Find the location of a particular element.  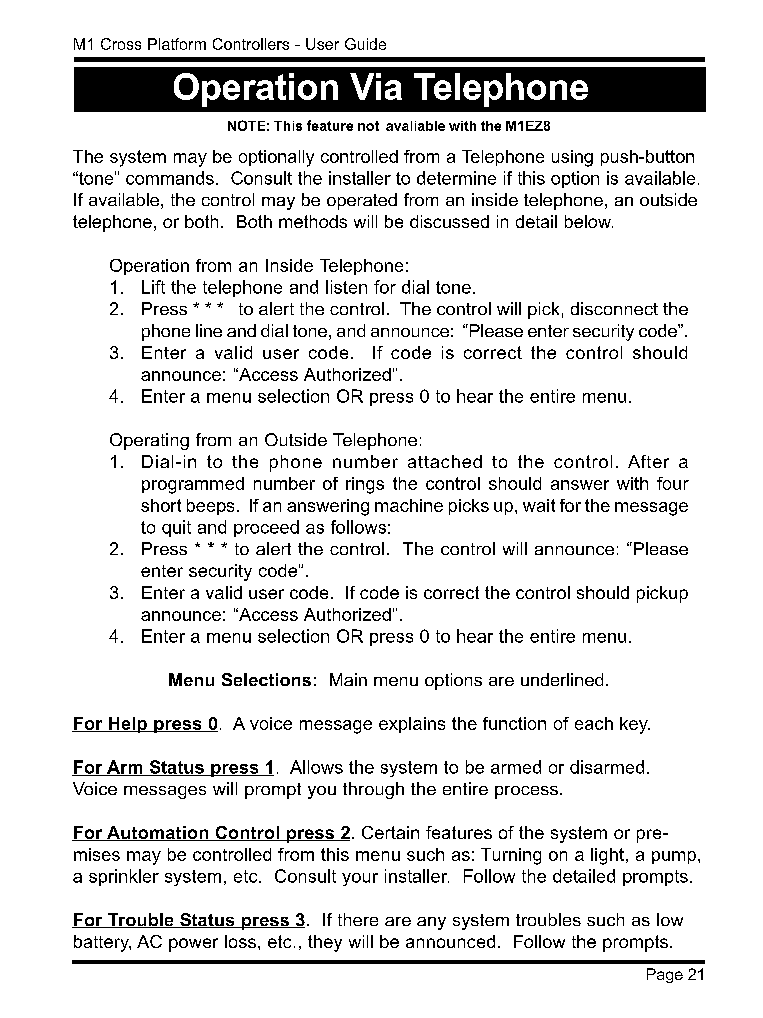

After is located at coordinates (648, 461).
